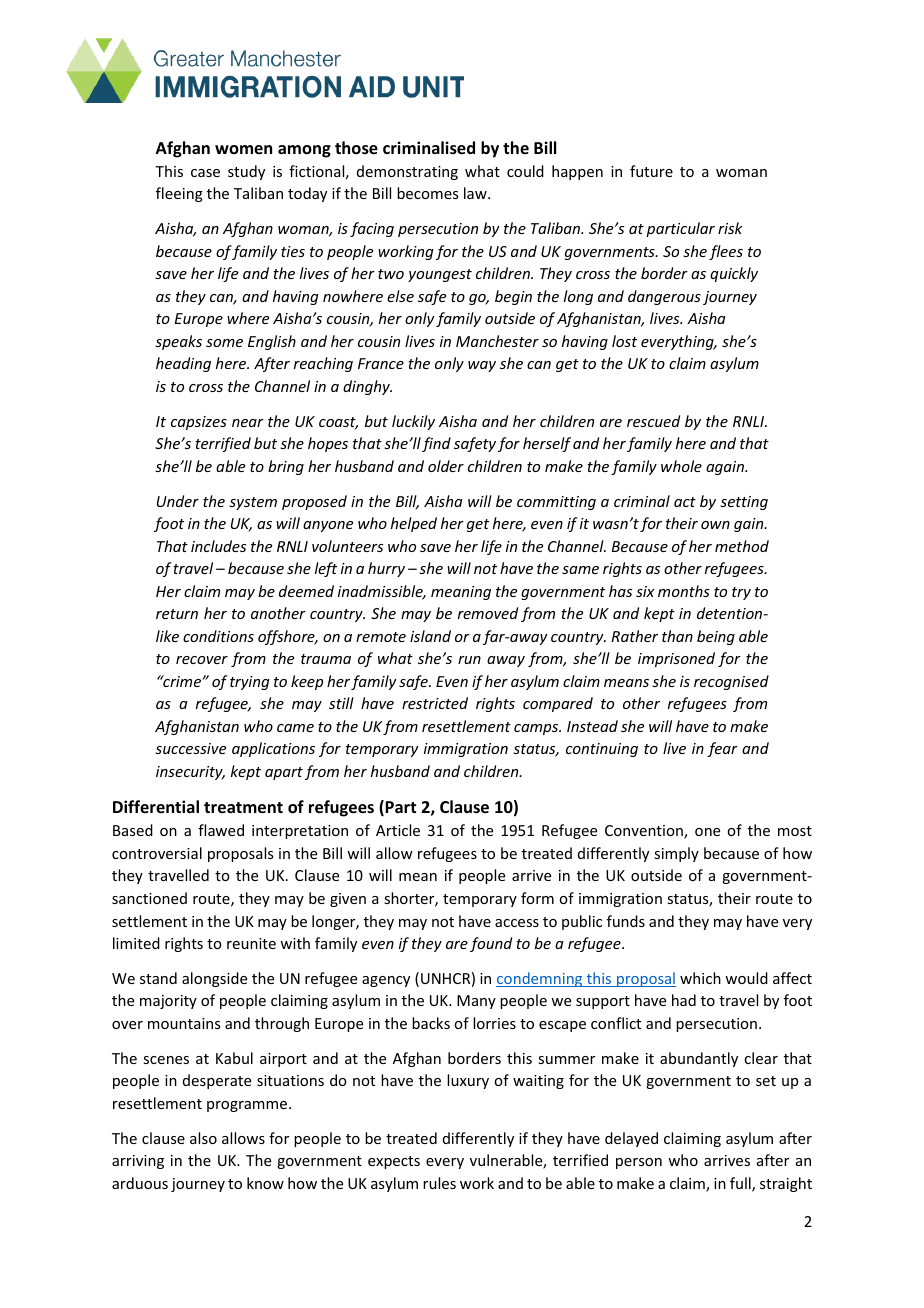  I want to click on risk, so click(730, 228).
